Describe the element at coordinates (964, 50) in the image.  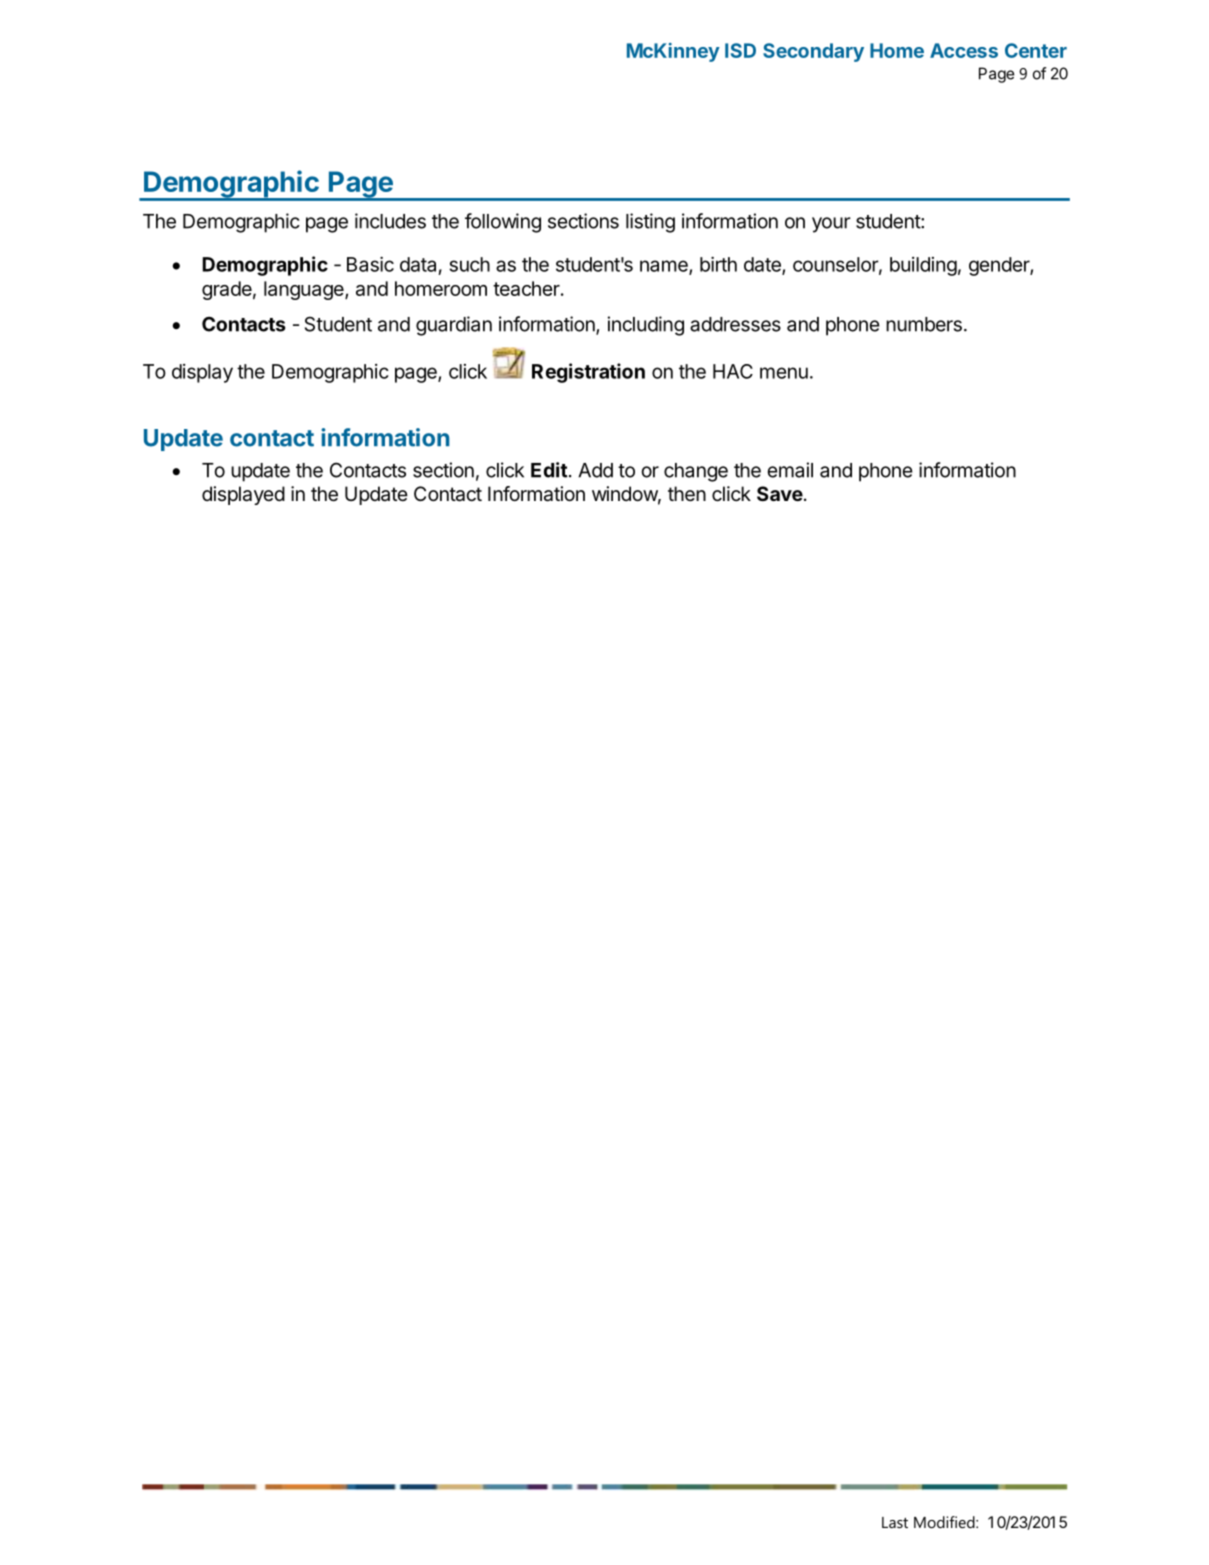
I see `Access` at that location.
